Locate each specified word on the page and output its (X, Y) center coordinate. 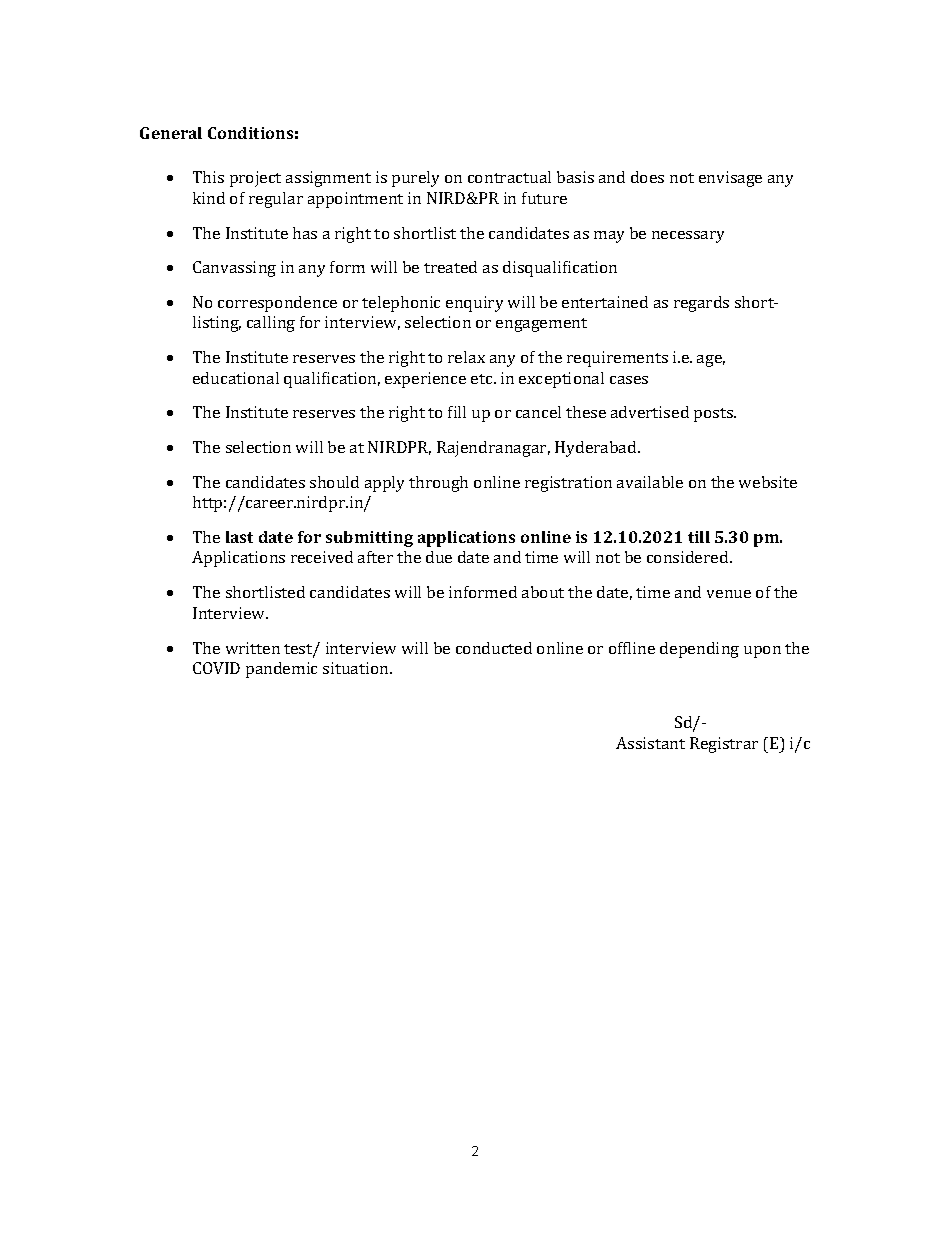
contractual (509, 177)
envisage (730, 179)
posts (714, 415)
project (255, 179)
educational (236, 378)
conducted (494, 648)
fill (457, 412)
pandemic (281, 670)
